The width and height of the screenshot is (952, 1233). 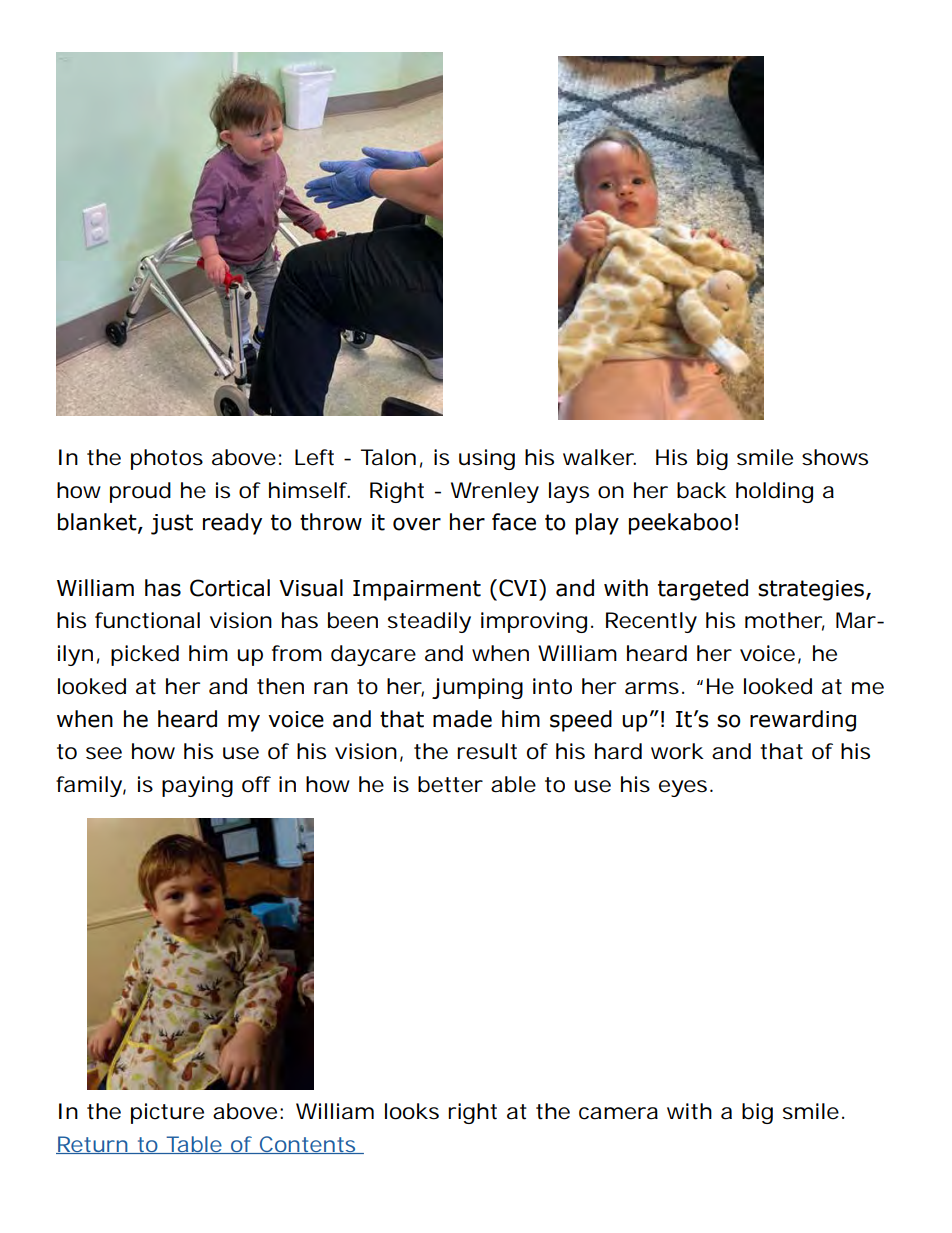 What do you see at coordinates (487, 459) in the screenshot?
I see `using` at bounding box center [487, 459].
